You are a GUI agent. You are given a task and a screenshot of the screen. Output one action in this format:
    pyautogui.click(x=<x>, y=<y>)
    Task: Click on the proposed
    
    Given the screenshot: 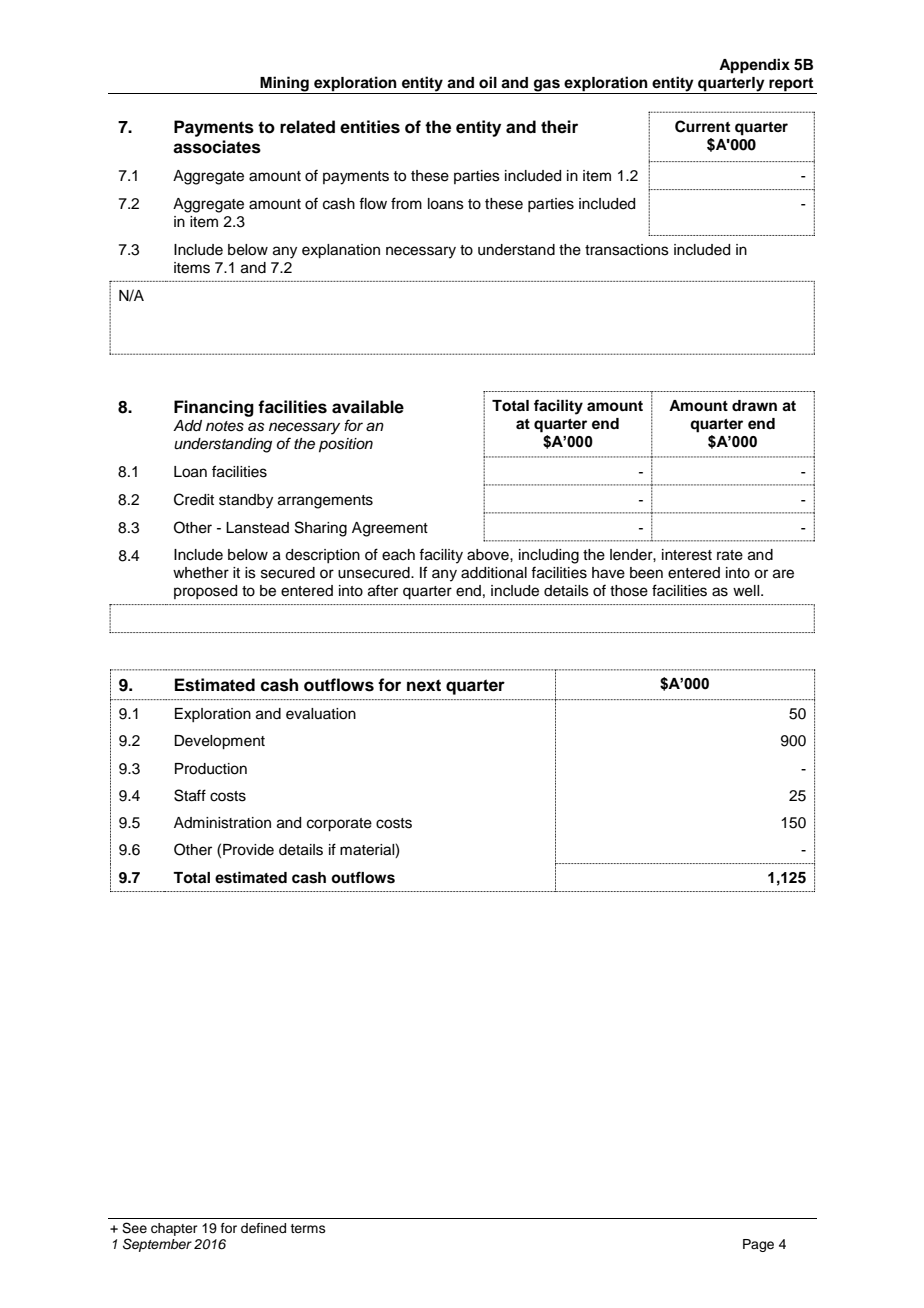 What is the action you would take?
    pyautogui.click(x=205, y=592)
